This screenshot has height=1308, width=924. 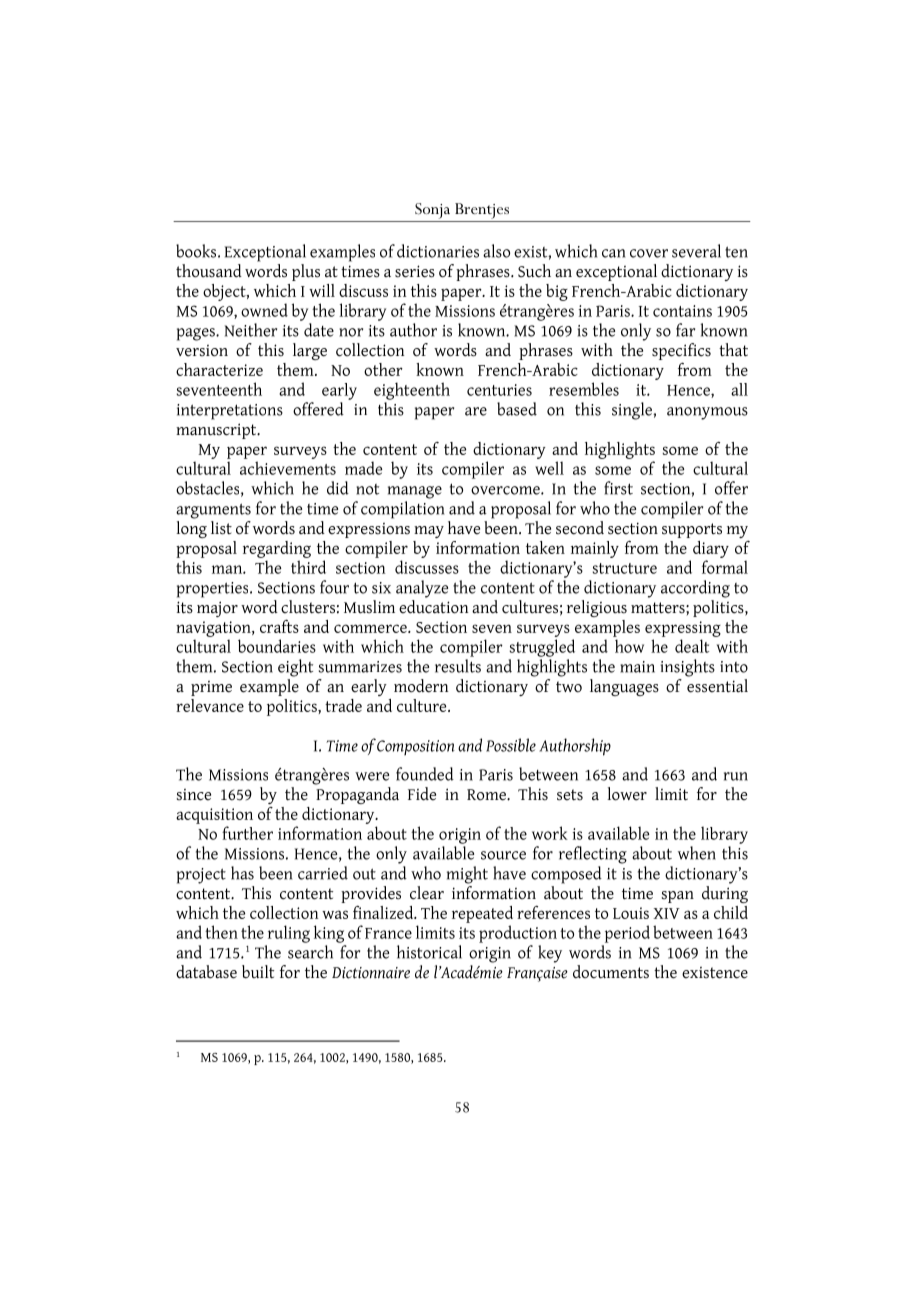 What do you see at coordinates (696, 251) in the screenshot?
I see `several` at bounding box center [696, 251].
